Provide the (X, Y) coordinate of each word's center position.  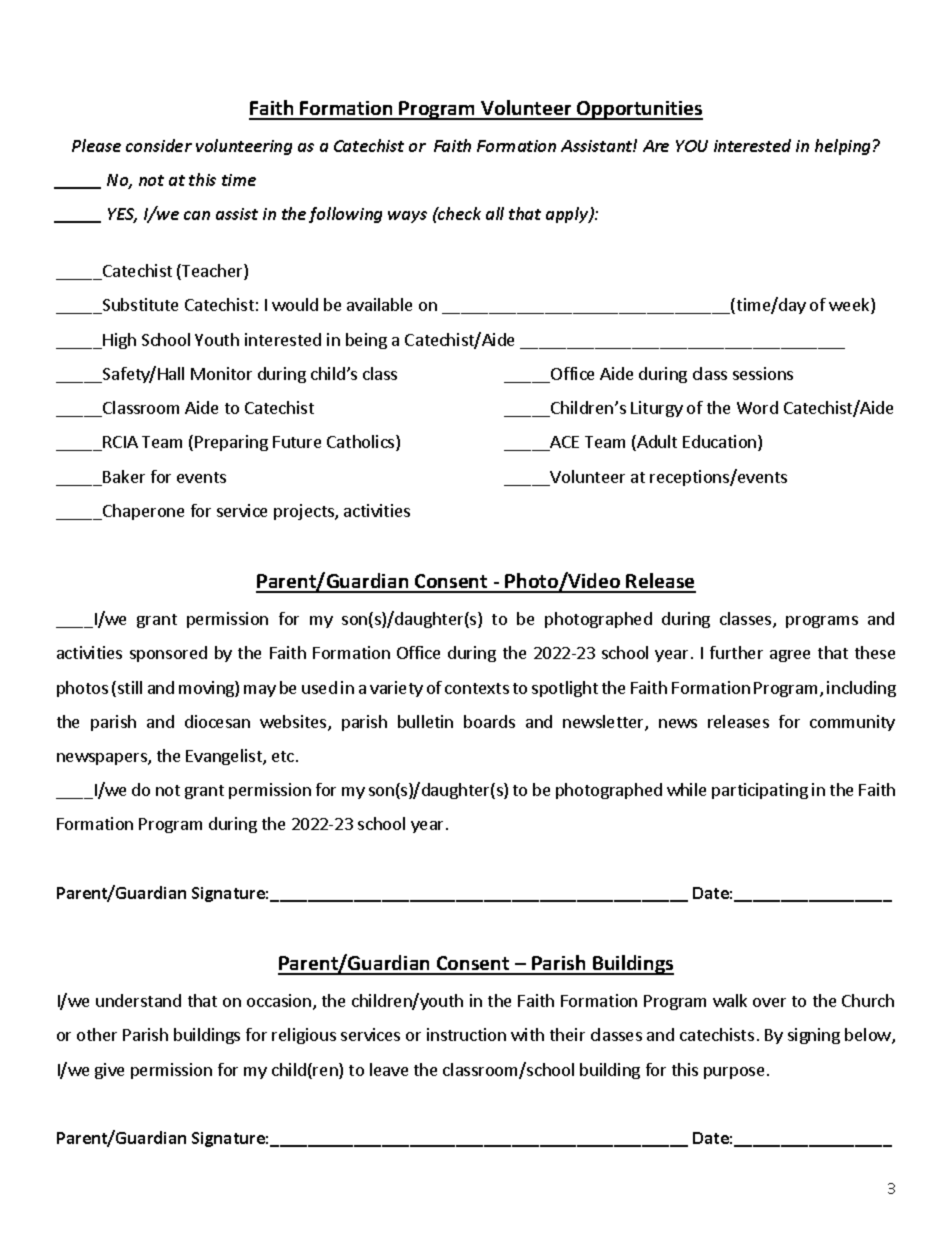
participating (760, 791)
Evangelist (225, 757)
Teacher (212, 272)
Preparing (231, 443)
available (379, 304)
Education (721, 443)
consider (159, 145)
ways (407, 217)
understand (138, 1000)
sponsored (168, 654)
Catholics (362, 443)
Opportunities (639, 110)
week (850, 306)
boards (489, 721)
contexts (477, 688)
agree (790, 656)
